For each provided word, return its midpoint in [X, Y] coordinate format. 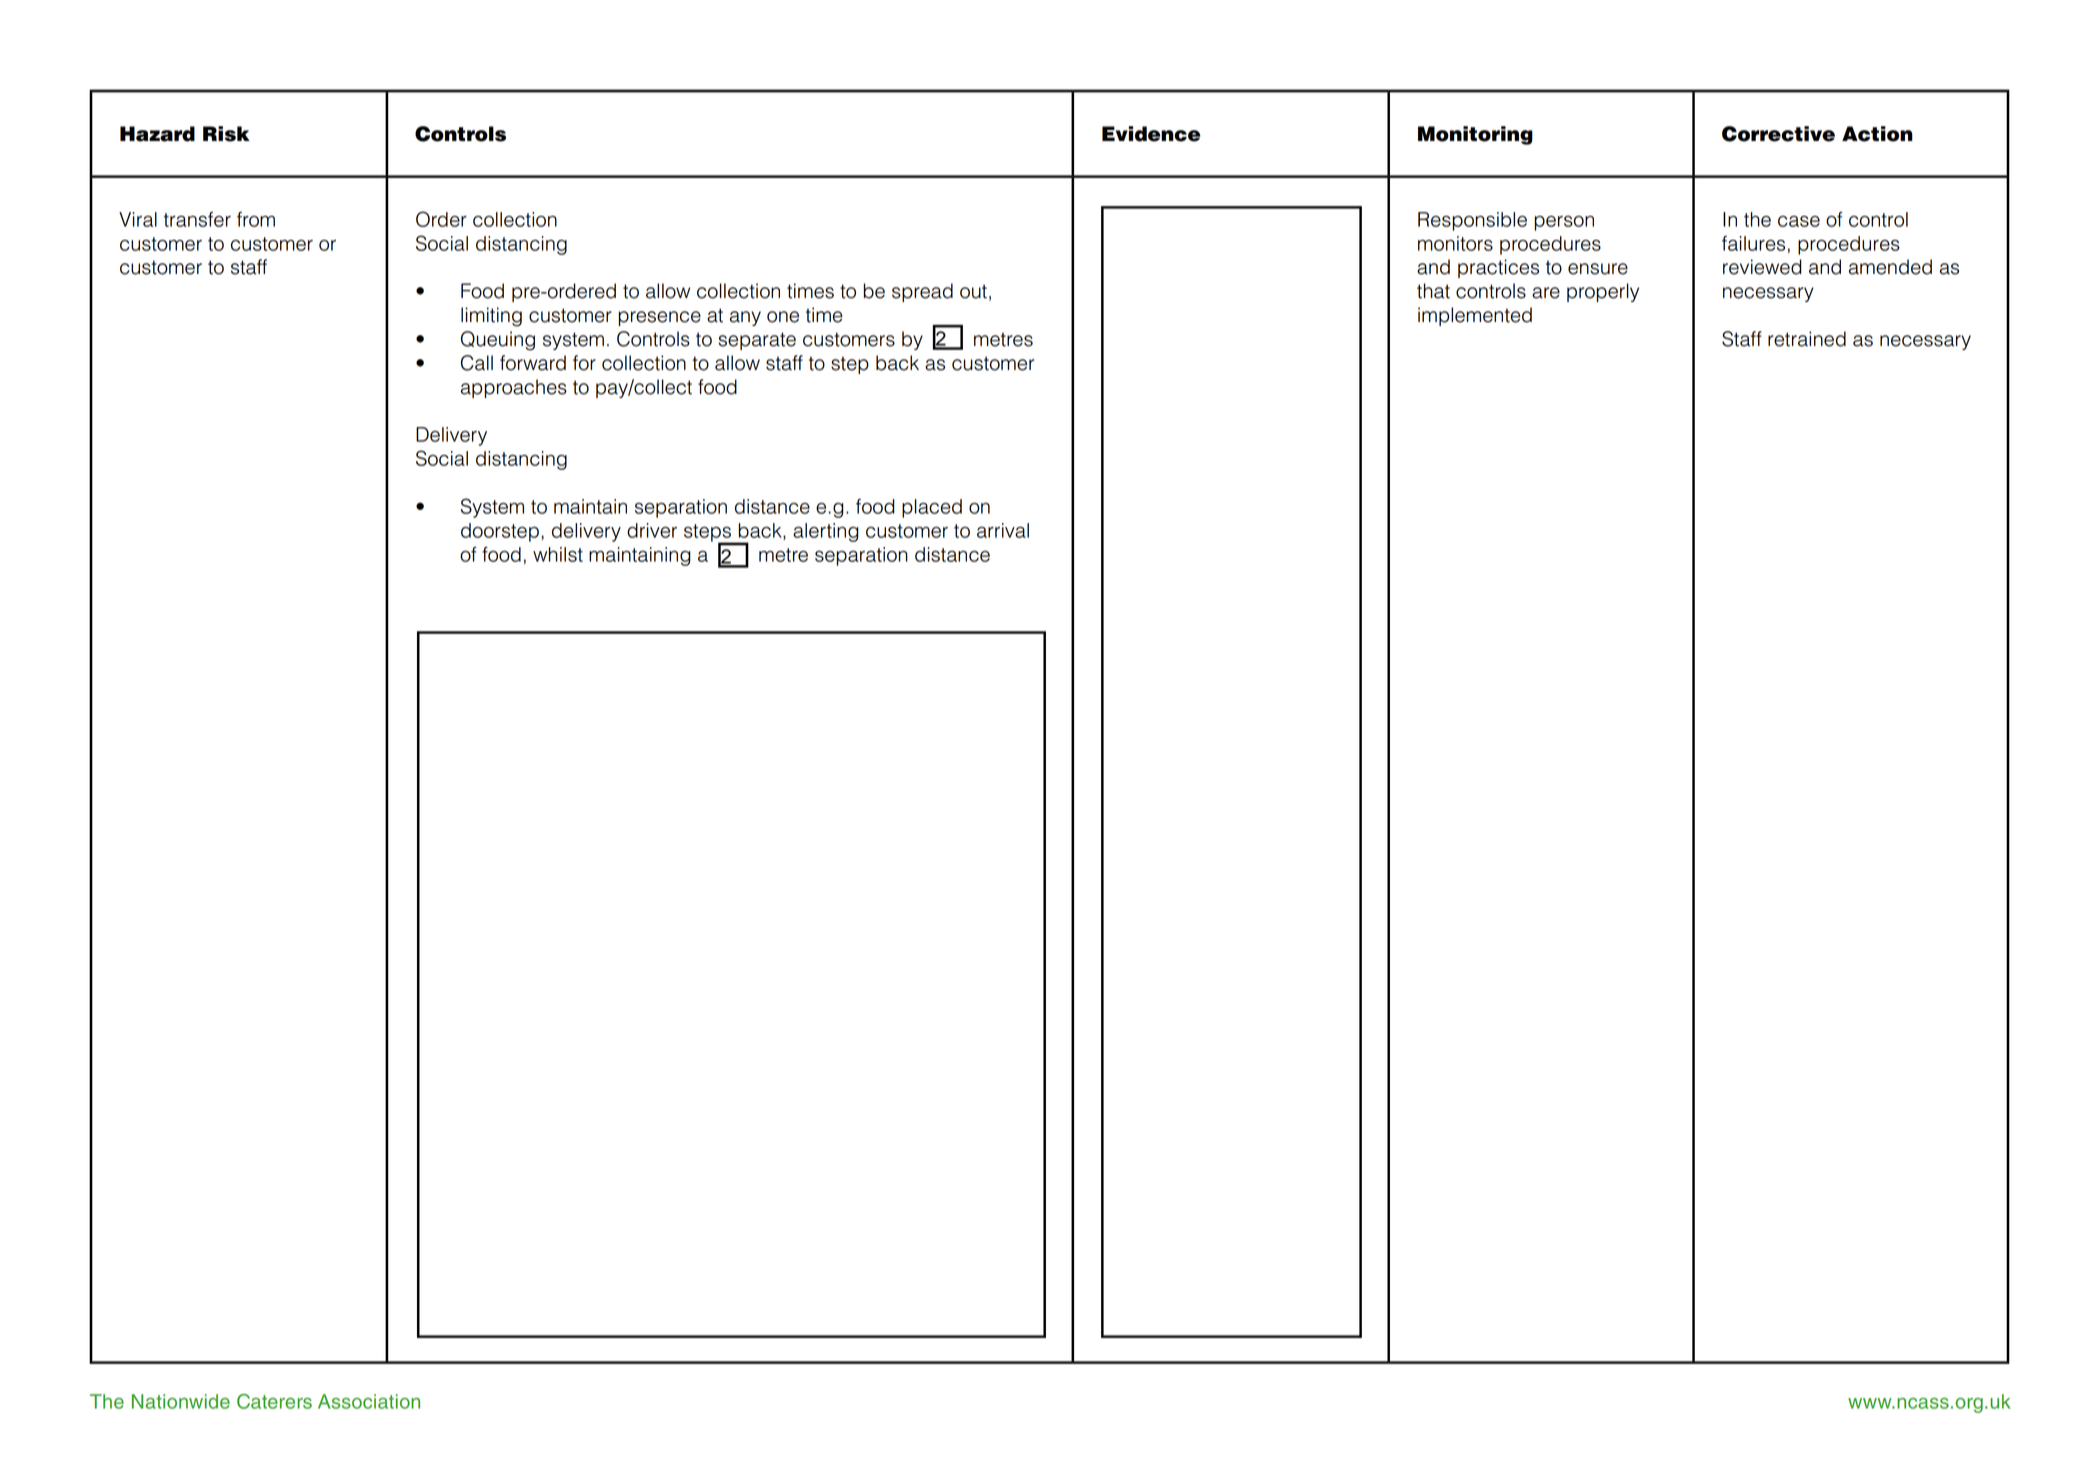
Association [369, 1401]
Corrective [1778, 134]
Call [477, 363]
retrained [1807, 339]
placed [932, 508]
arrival [1003, 530]
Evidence [1151, 134]
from [256, 219]
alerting [826, 532]
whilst [558, 554]
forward [533, 363]
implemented [1475, 316]
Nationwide [181, 1401]
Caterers [274, 1401]
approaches [514, 388]
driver [652, 530]
